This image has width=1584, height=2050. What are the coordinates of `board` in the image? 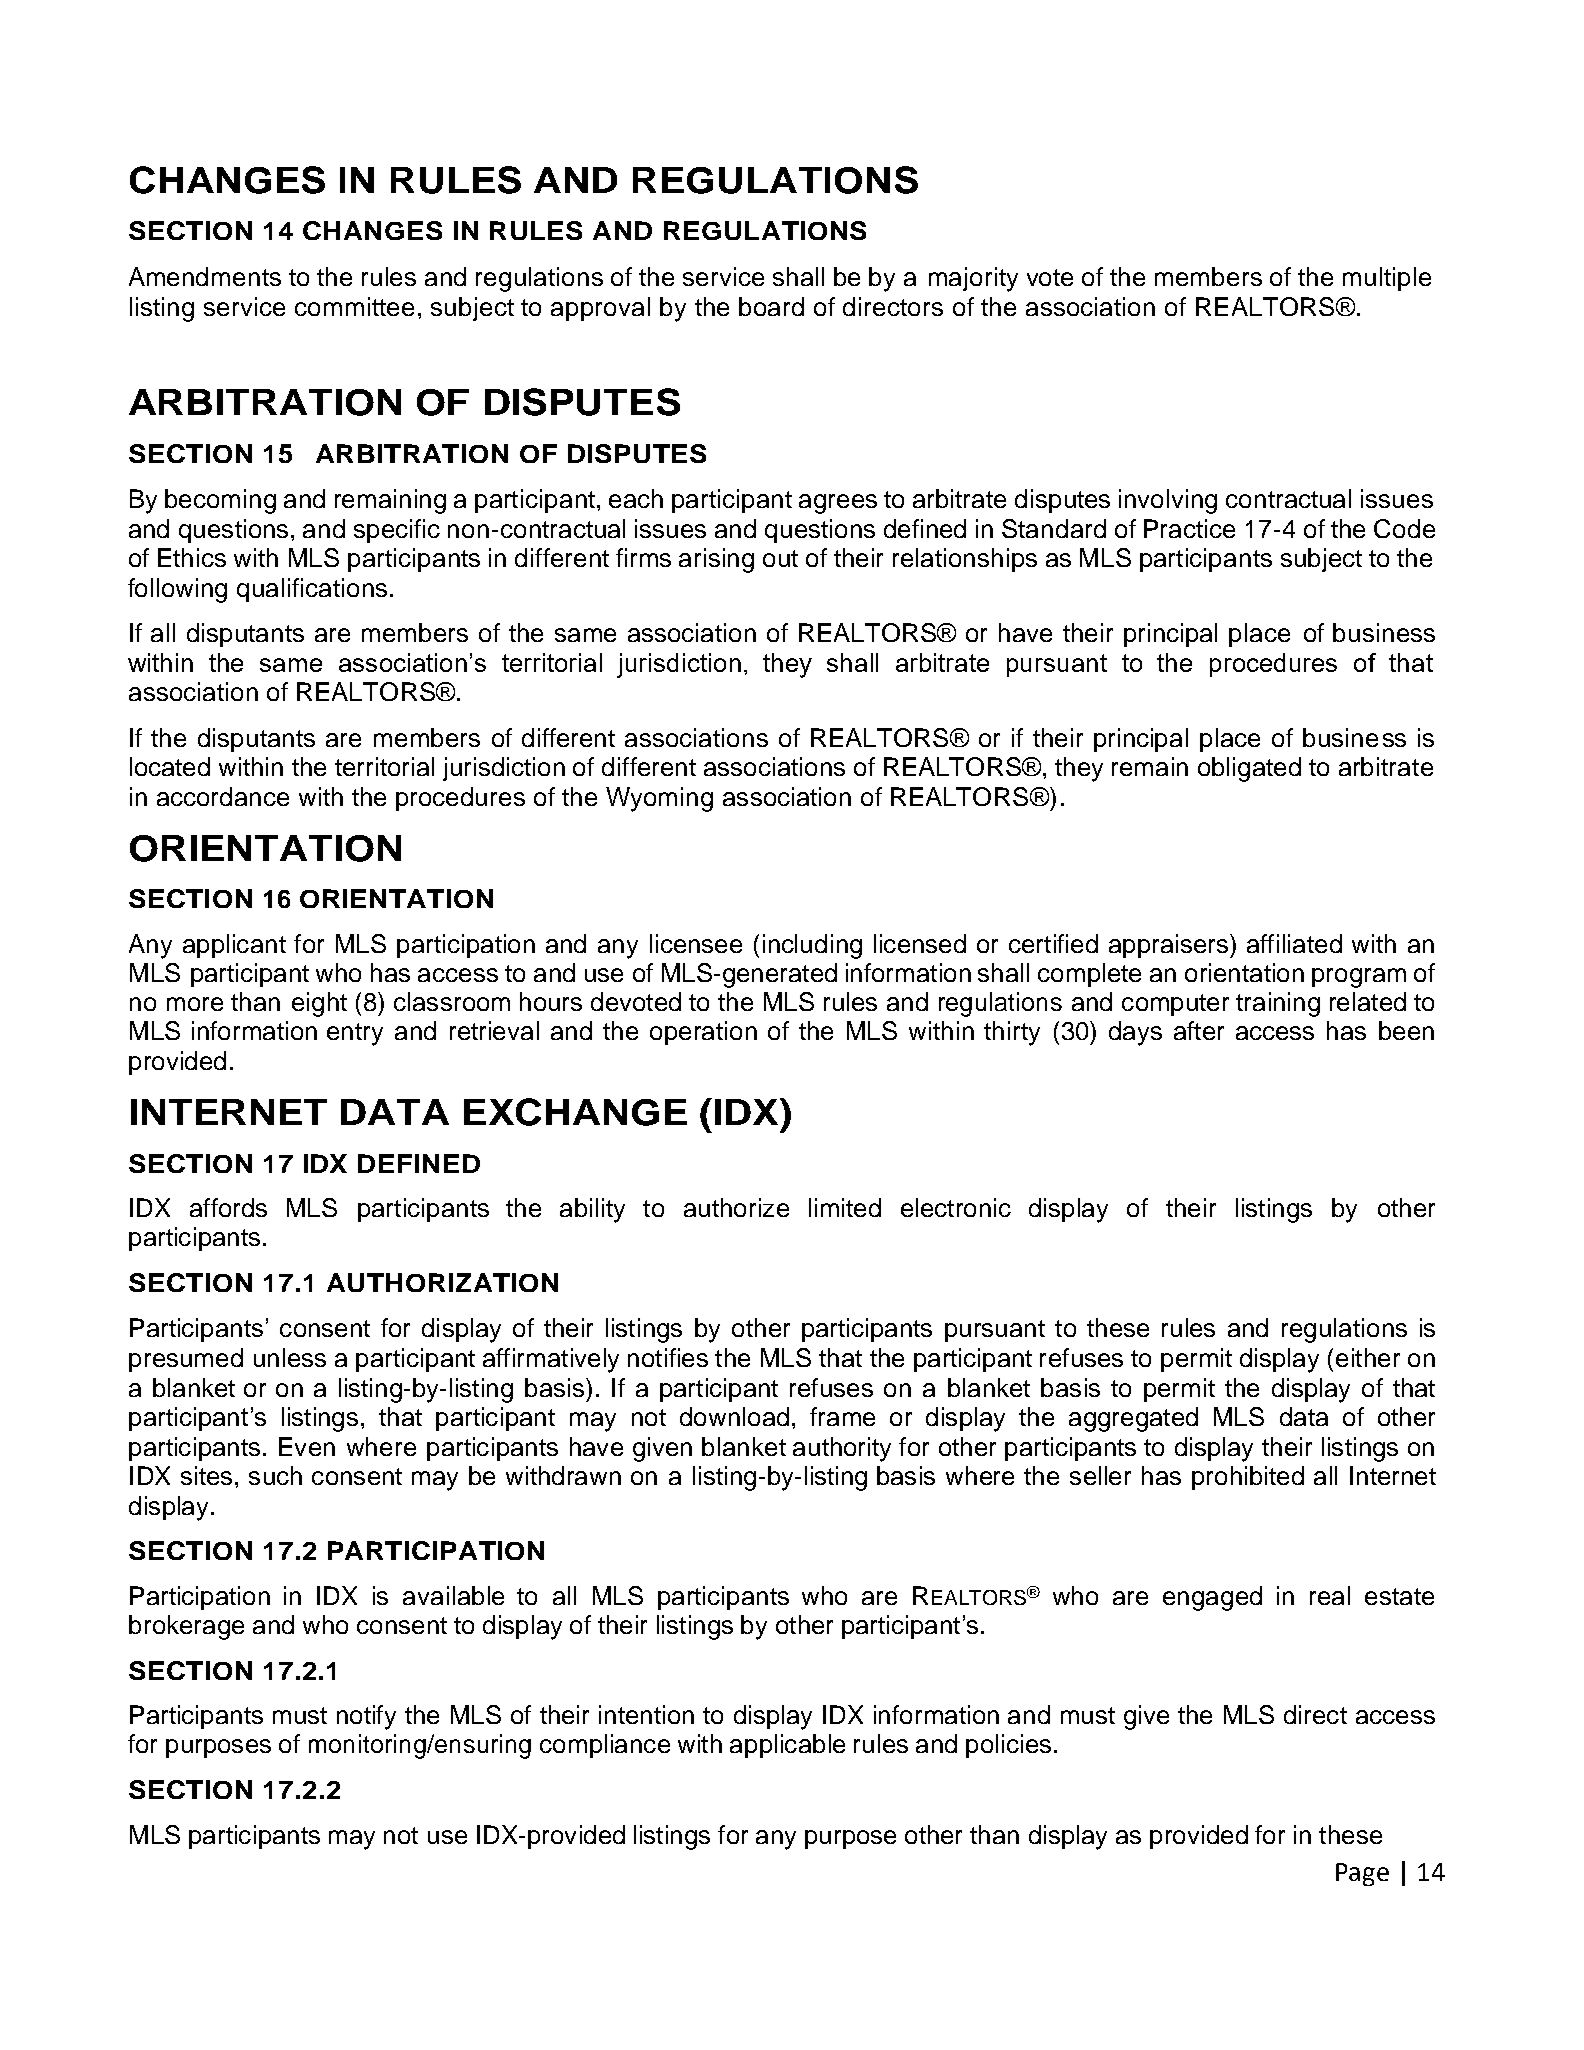 It's located at (771, 306).
